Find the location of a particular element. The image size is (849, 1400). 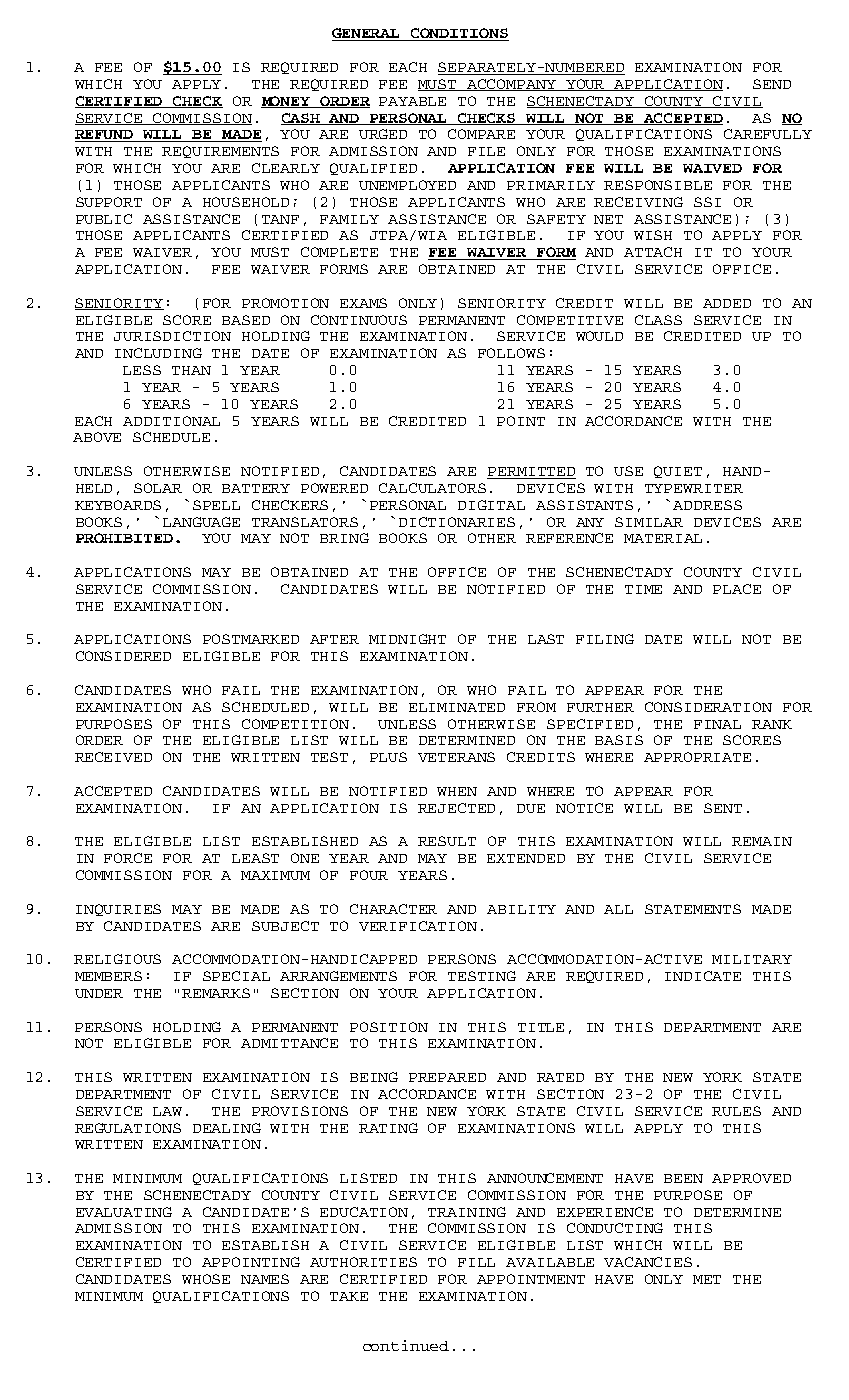

FORCE is located at coordinates (128, 858).
